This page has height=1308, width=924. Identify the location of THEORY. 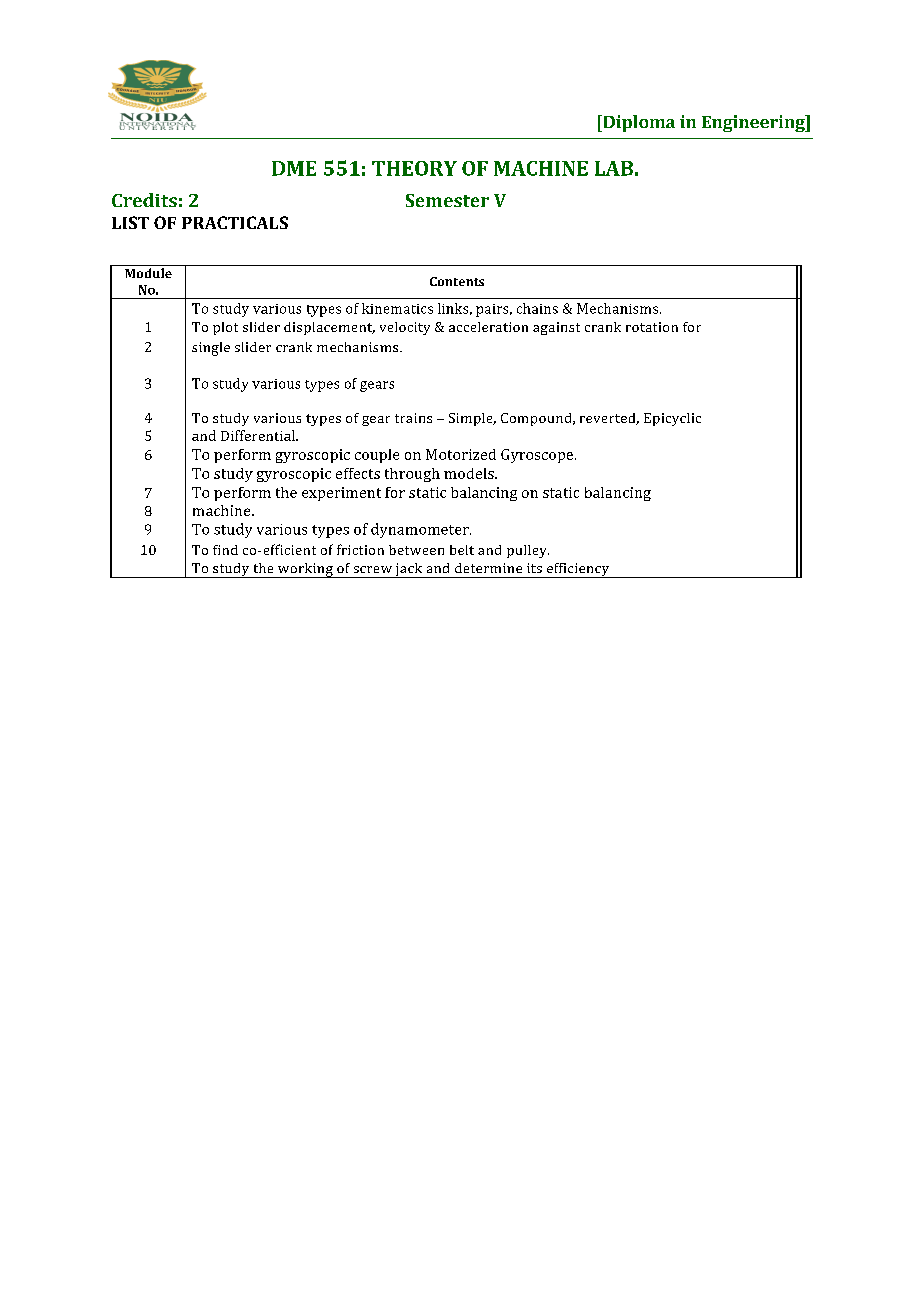
(414, 168).
